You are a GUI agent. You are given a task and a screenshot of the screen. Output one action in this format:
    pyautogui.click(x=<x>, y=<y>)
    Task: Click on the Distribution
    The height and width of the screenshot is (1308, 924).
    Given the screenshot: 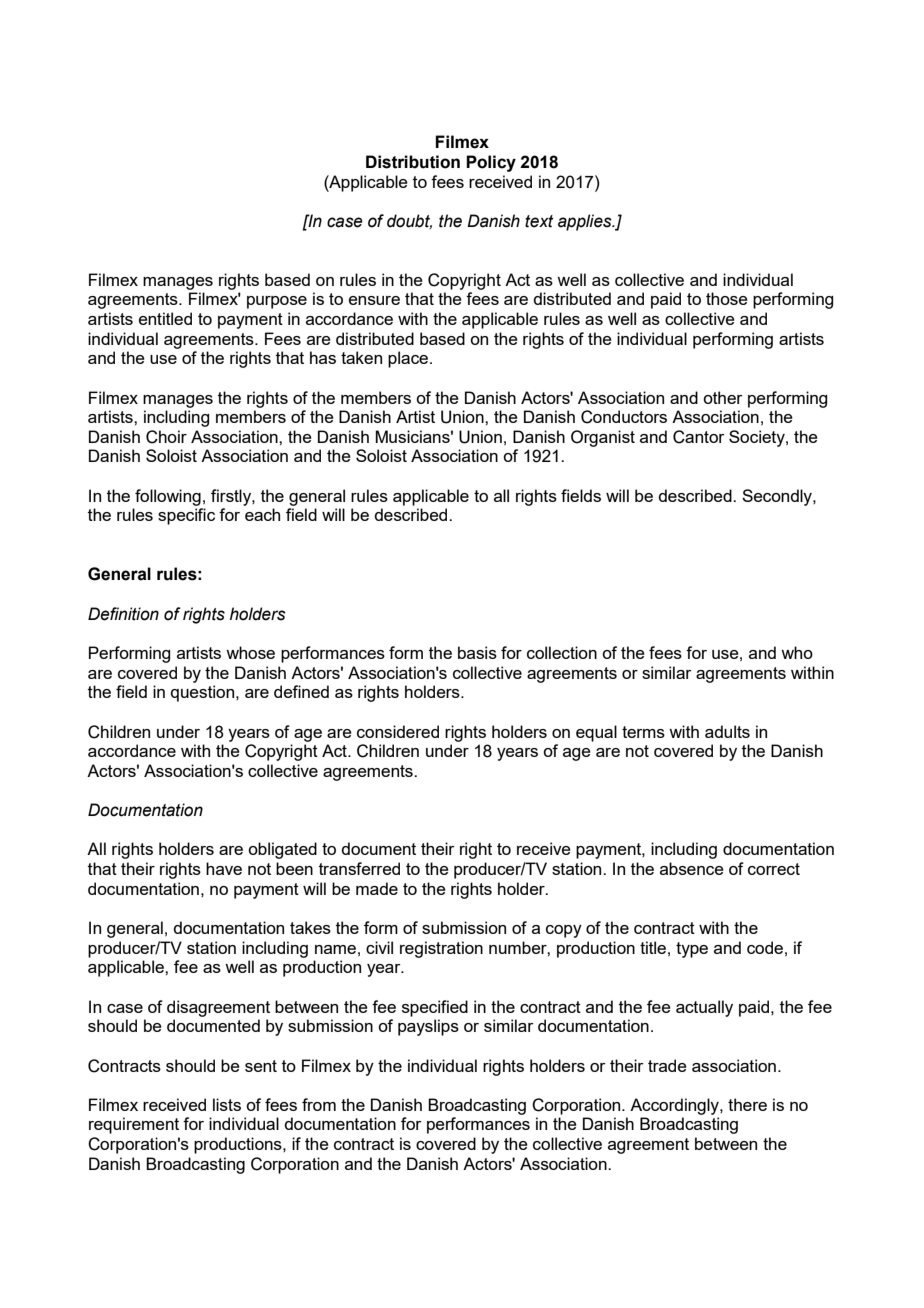 What is the action you would take?
    pyautogui.click(x=413, y=162)
